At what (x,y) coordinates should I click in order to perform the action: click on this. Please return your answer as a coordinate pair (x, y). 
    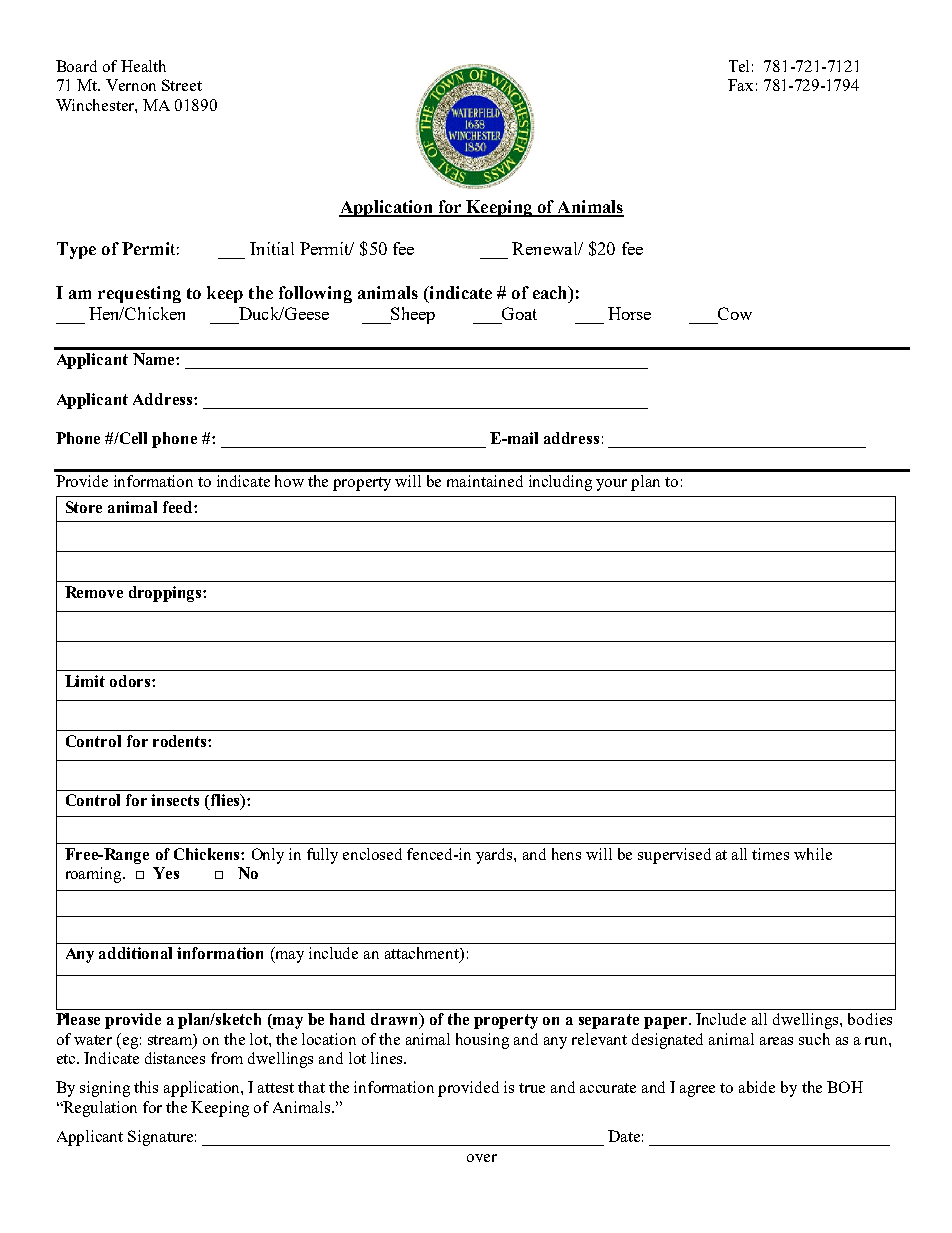
    Looking at the image, I should click on (146, 1087).
